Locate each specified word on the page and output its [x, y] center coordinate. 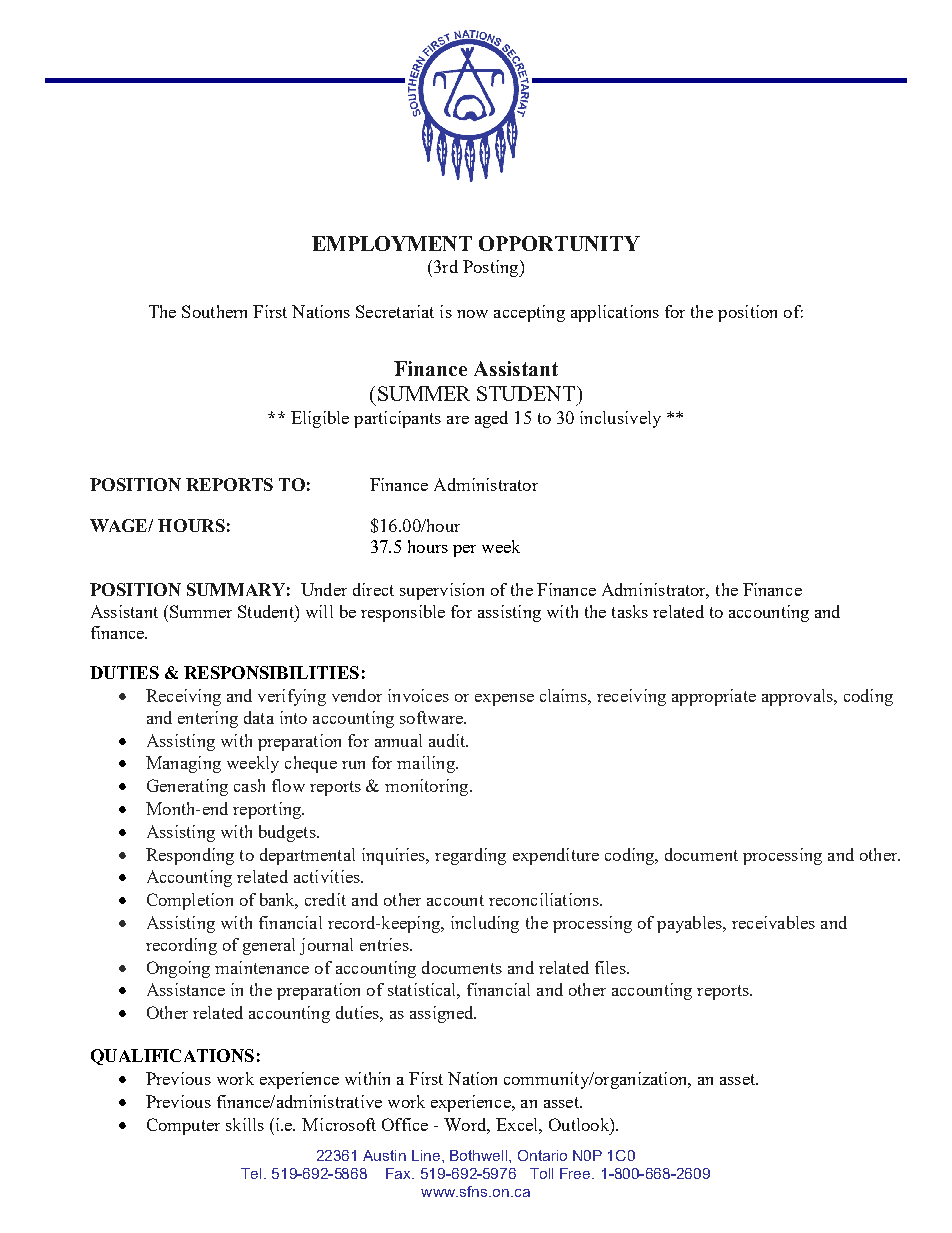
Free [576, 1173]
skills [245, 1124]
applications [615, 313]
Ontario [542, 1155]
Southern [214, 311]
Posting [492, 268]
